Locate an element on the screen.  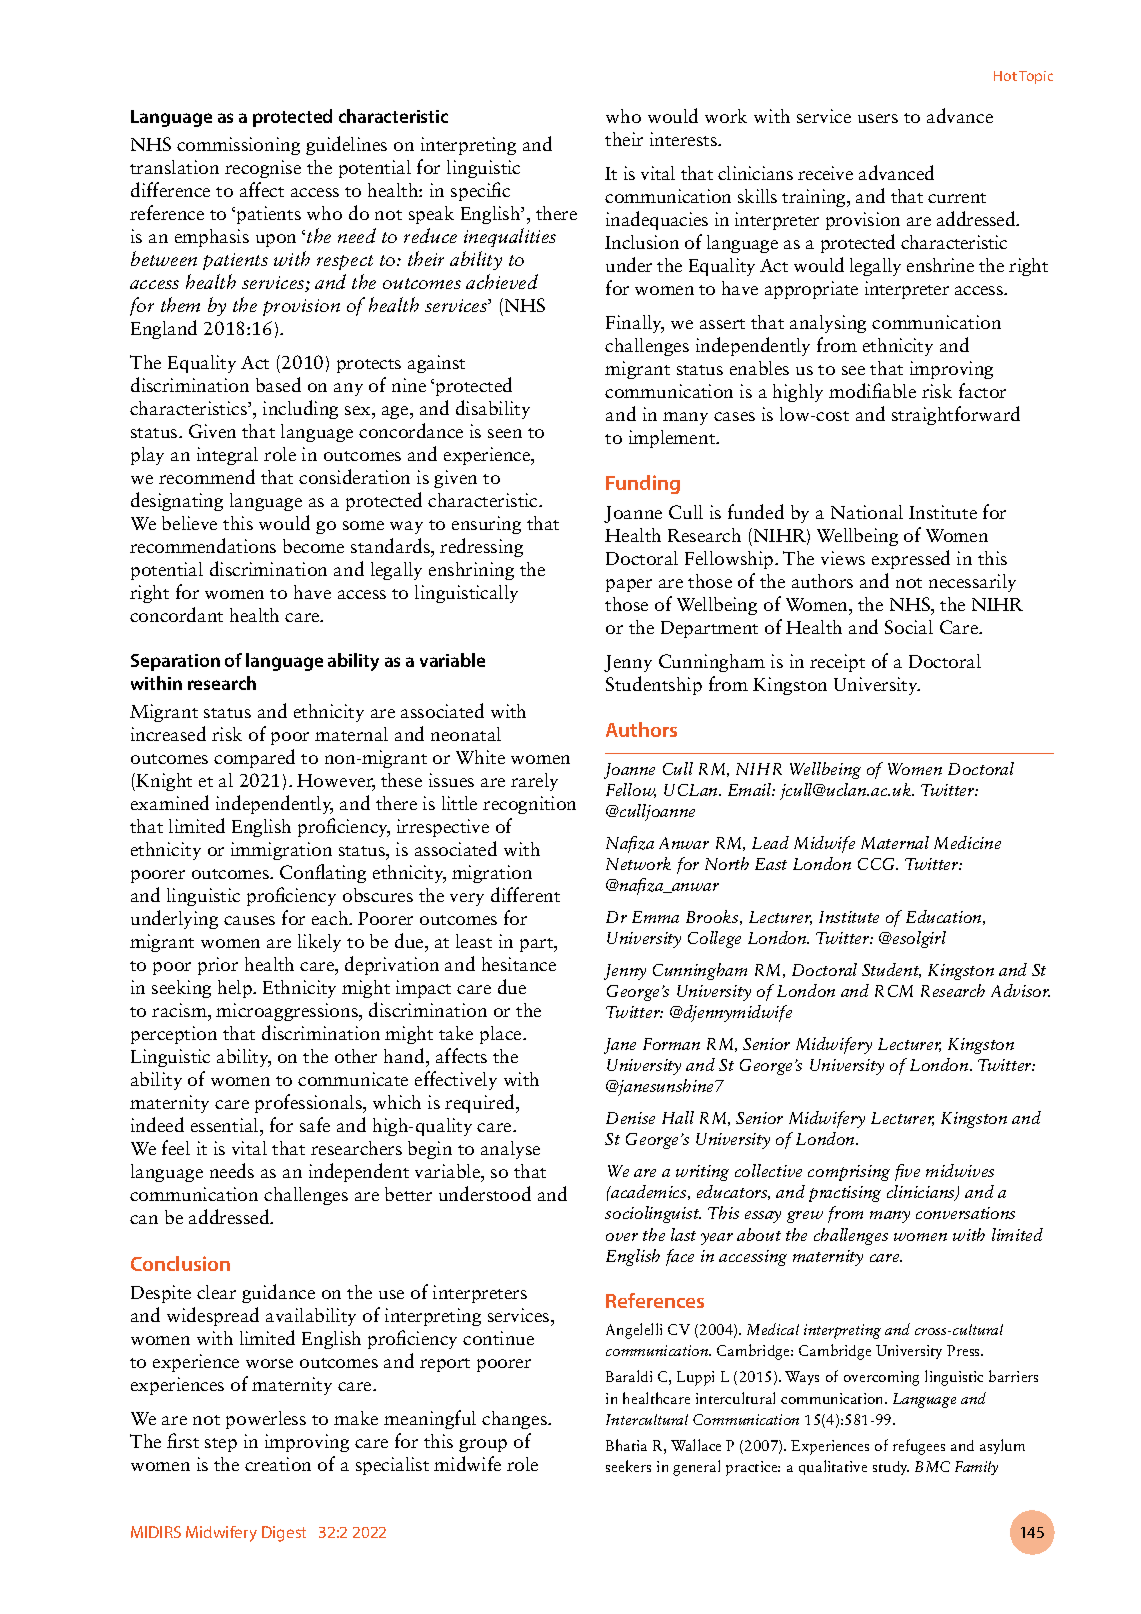
compared is located at coordinates (254, 758).
